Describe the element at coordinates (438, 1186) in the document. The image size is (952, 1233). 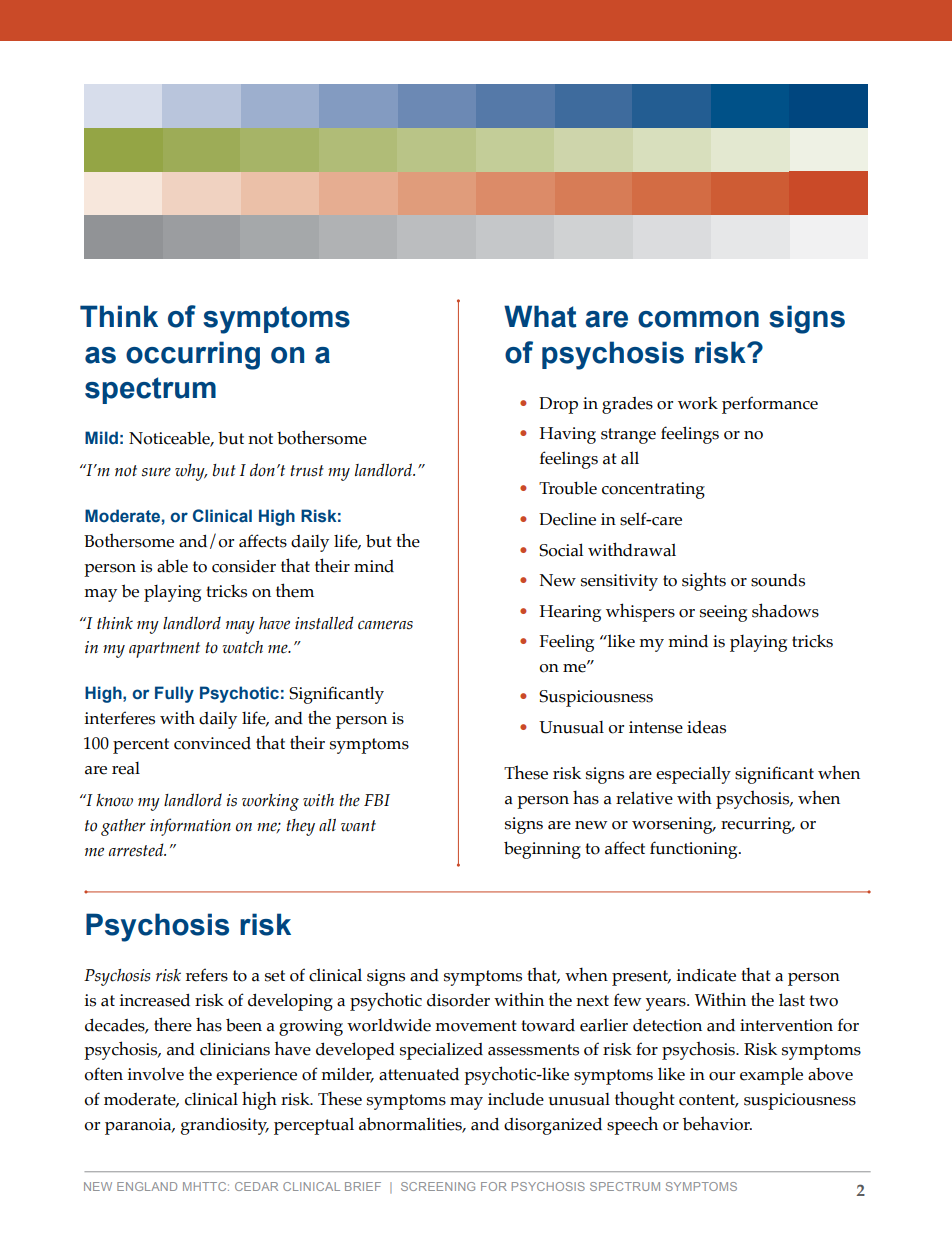
I see `SCREENING` at that location.
